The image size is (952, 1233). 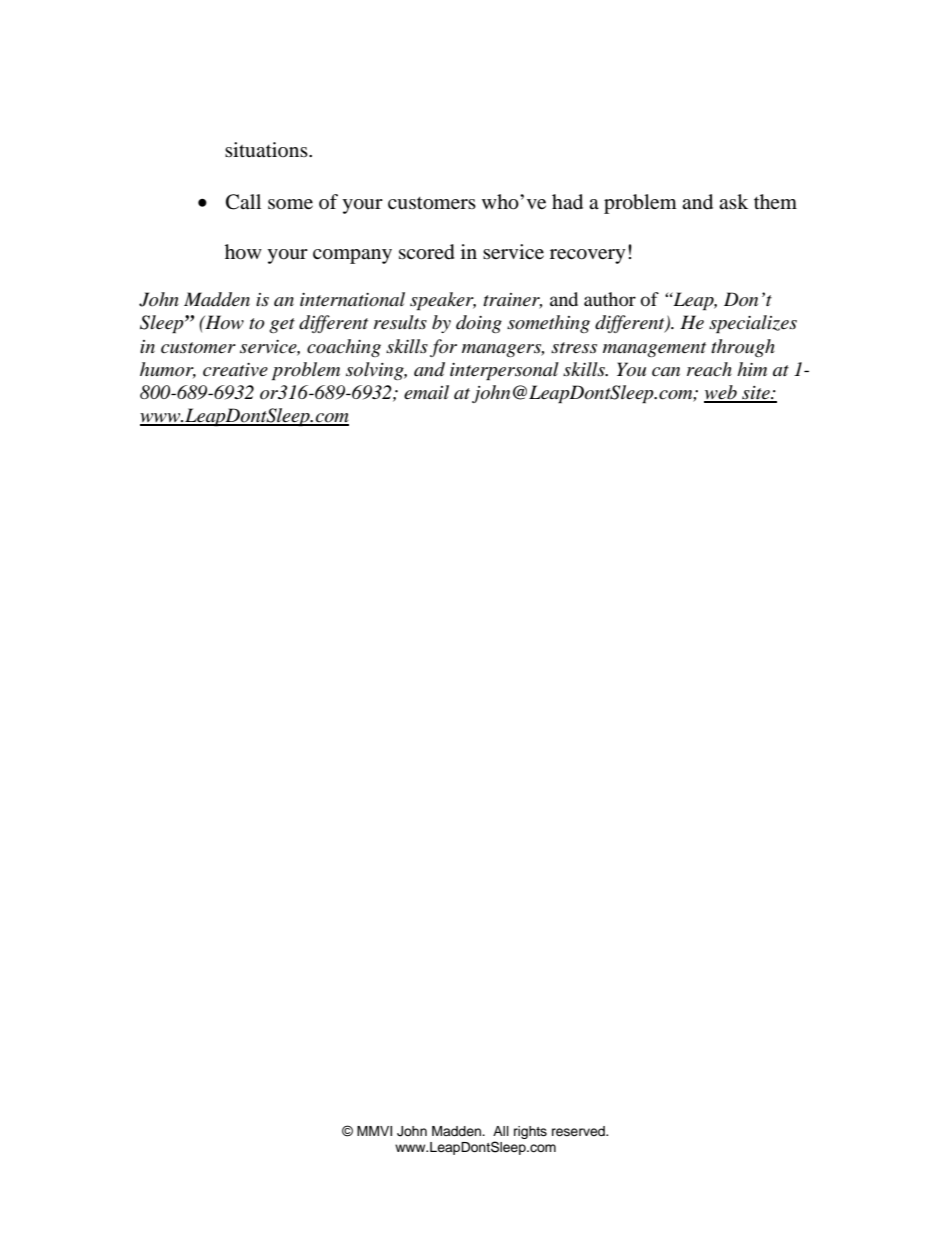 What do you see at coordinates (733, 201) in the page?
I see `ask` at bounding box center [733, 201].
